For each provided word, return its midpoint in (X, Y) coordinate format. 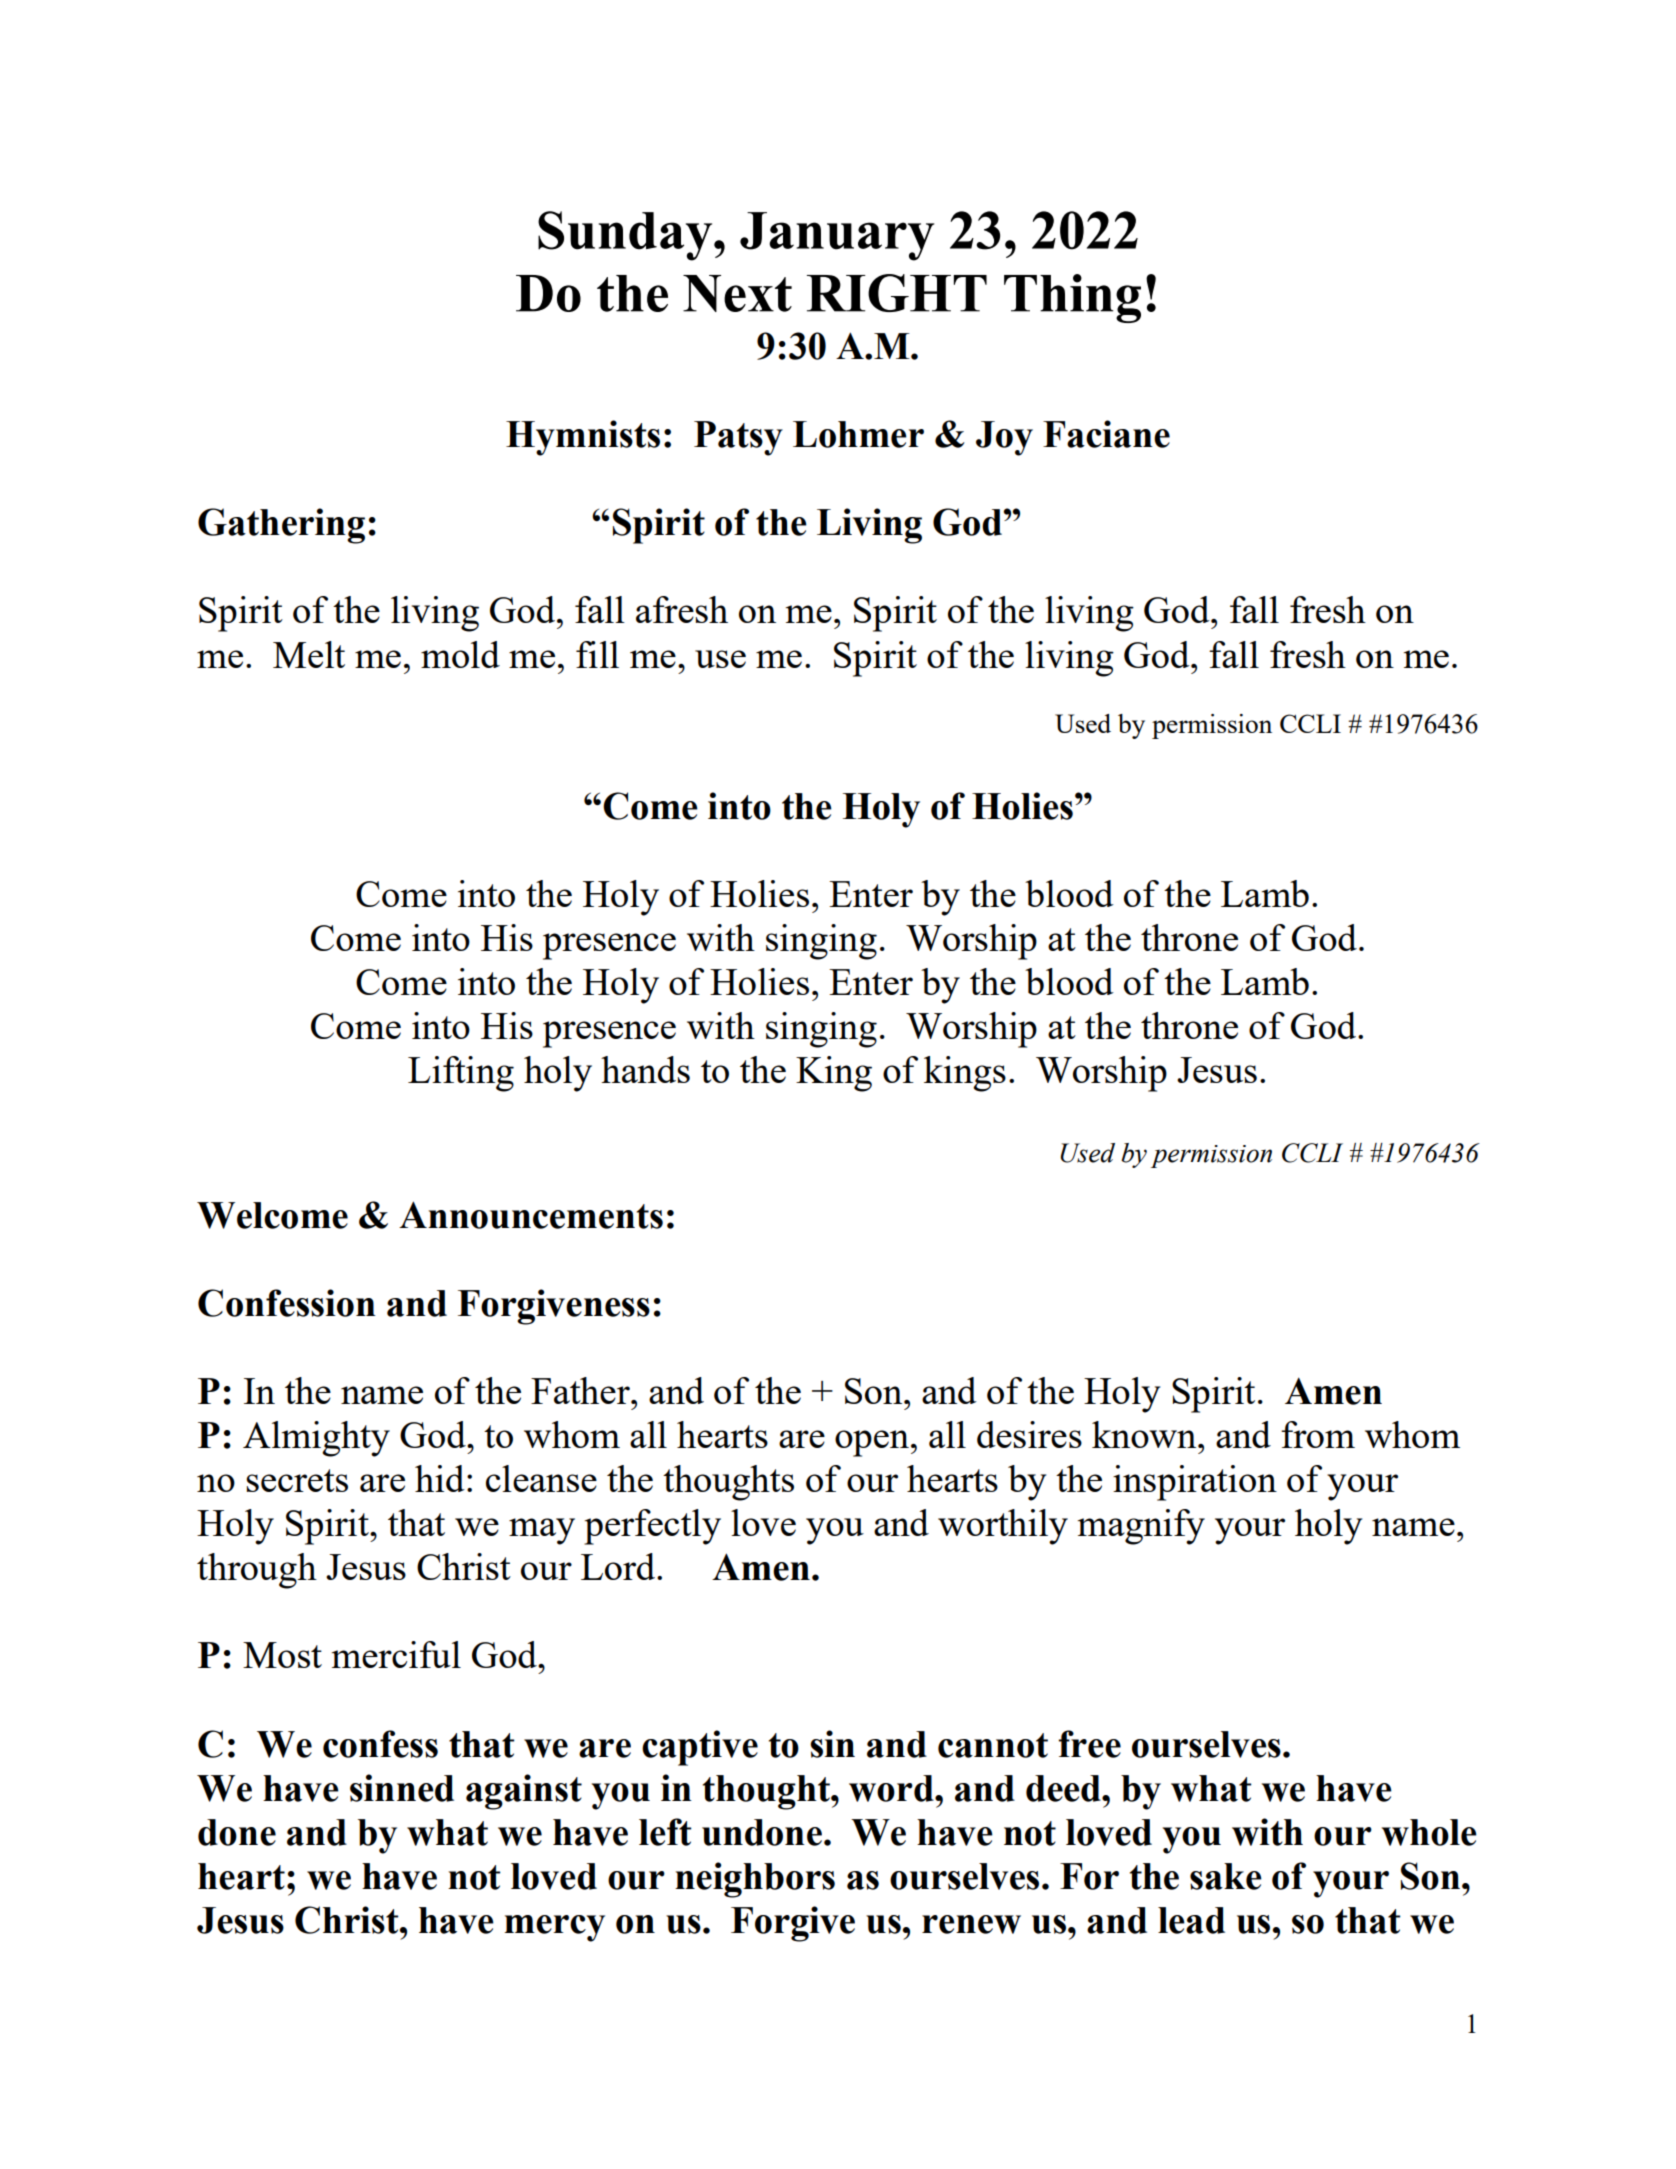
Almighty (316, 1439)
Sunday (626, 236)
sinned (402, 1788)
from (1318, 1434)
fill (597, 654)
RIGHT (897, 293)
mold (460, 654)
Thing (1072, 298)
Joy (1004, 438)
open (872, 1443)
